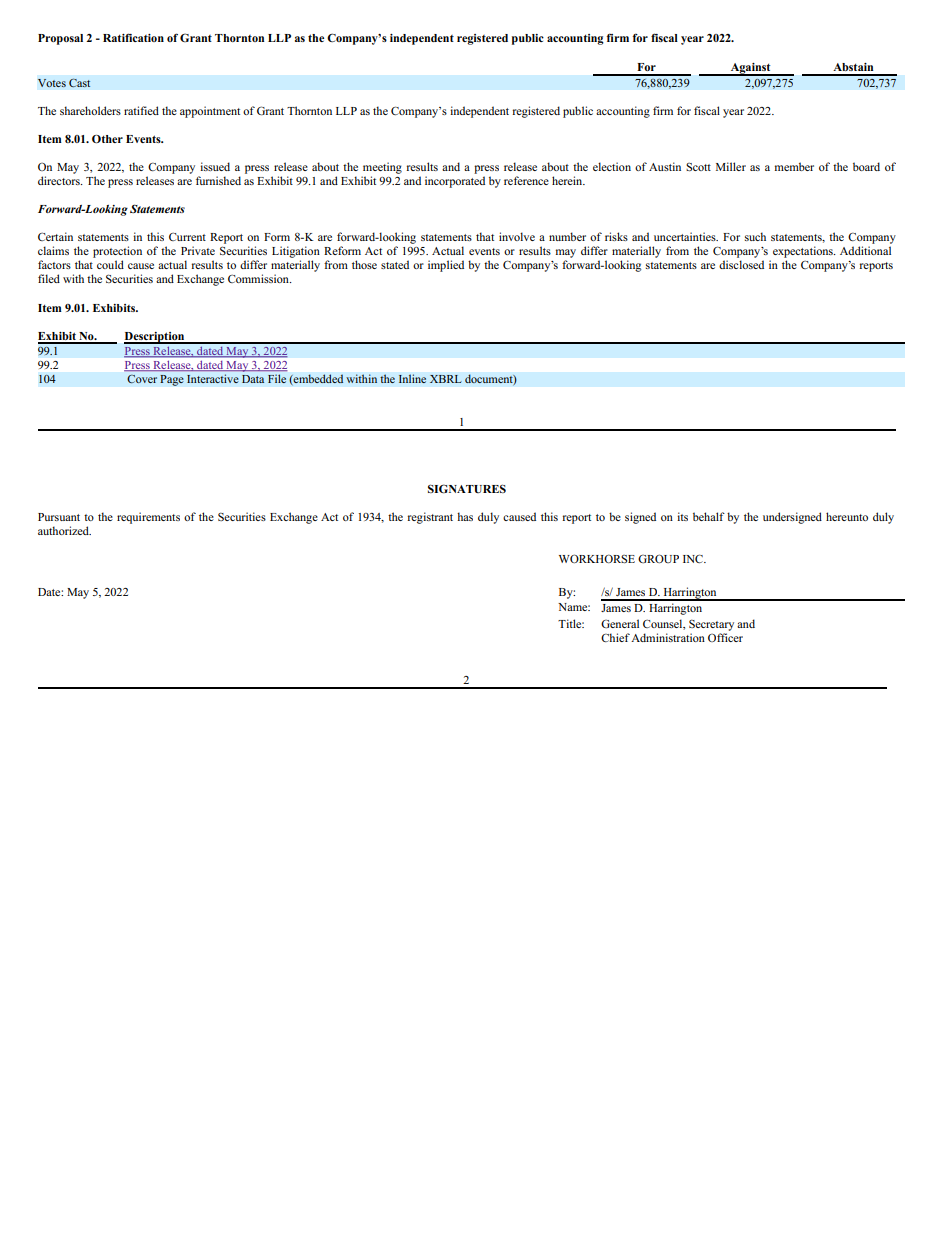 The image size is (952, 1233). Describe the element at coordinates (455, 182) in the document. I see `incorporated` at that location.
